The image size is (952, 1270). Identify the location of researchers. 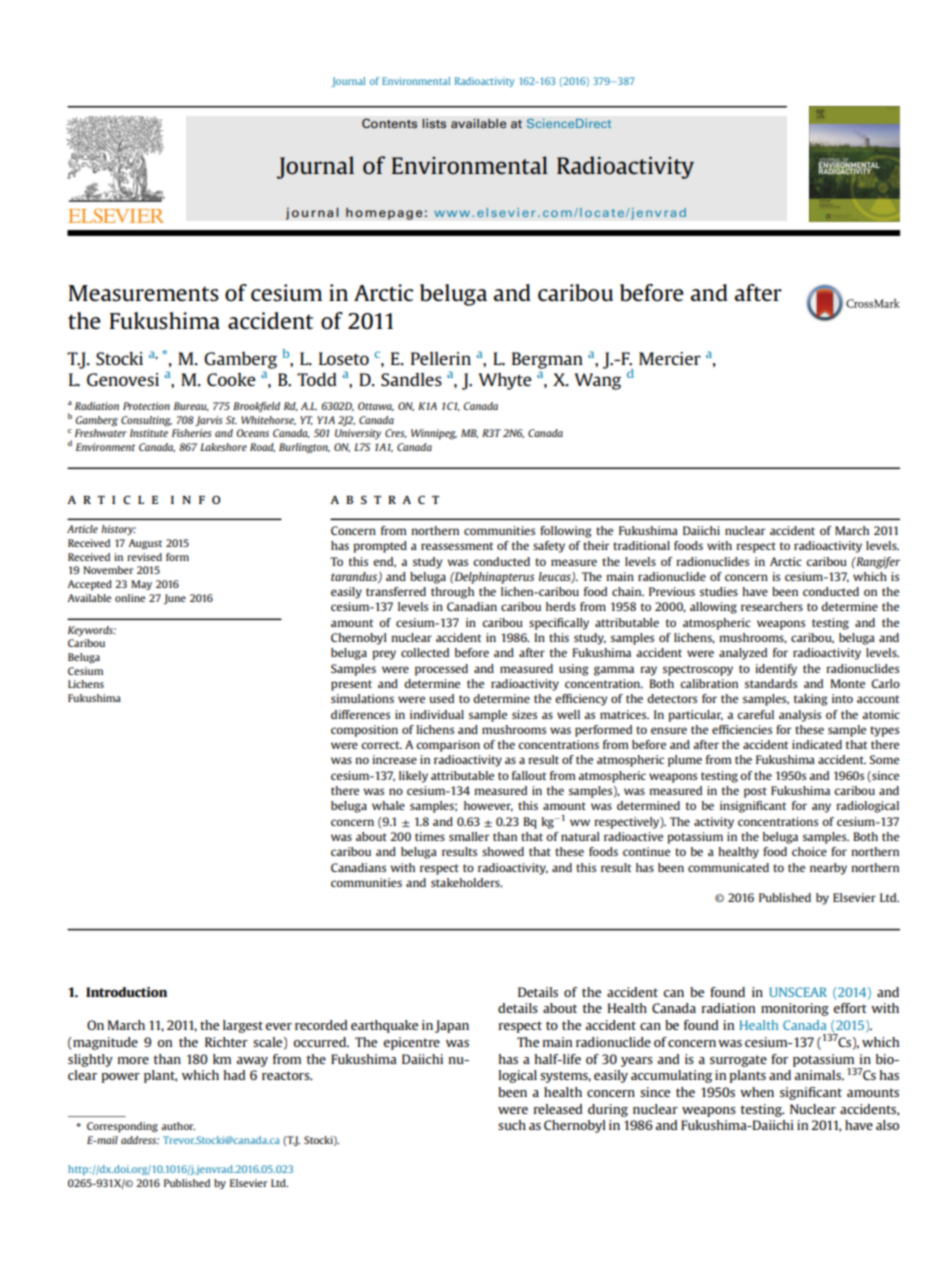
(772, 606).
